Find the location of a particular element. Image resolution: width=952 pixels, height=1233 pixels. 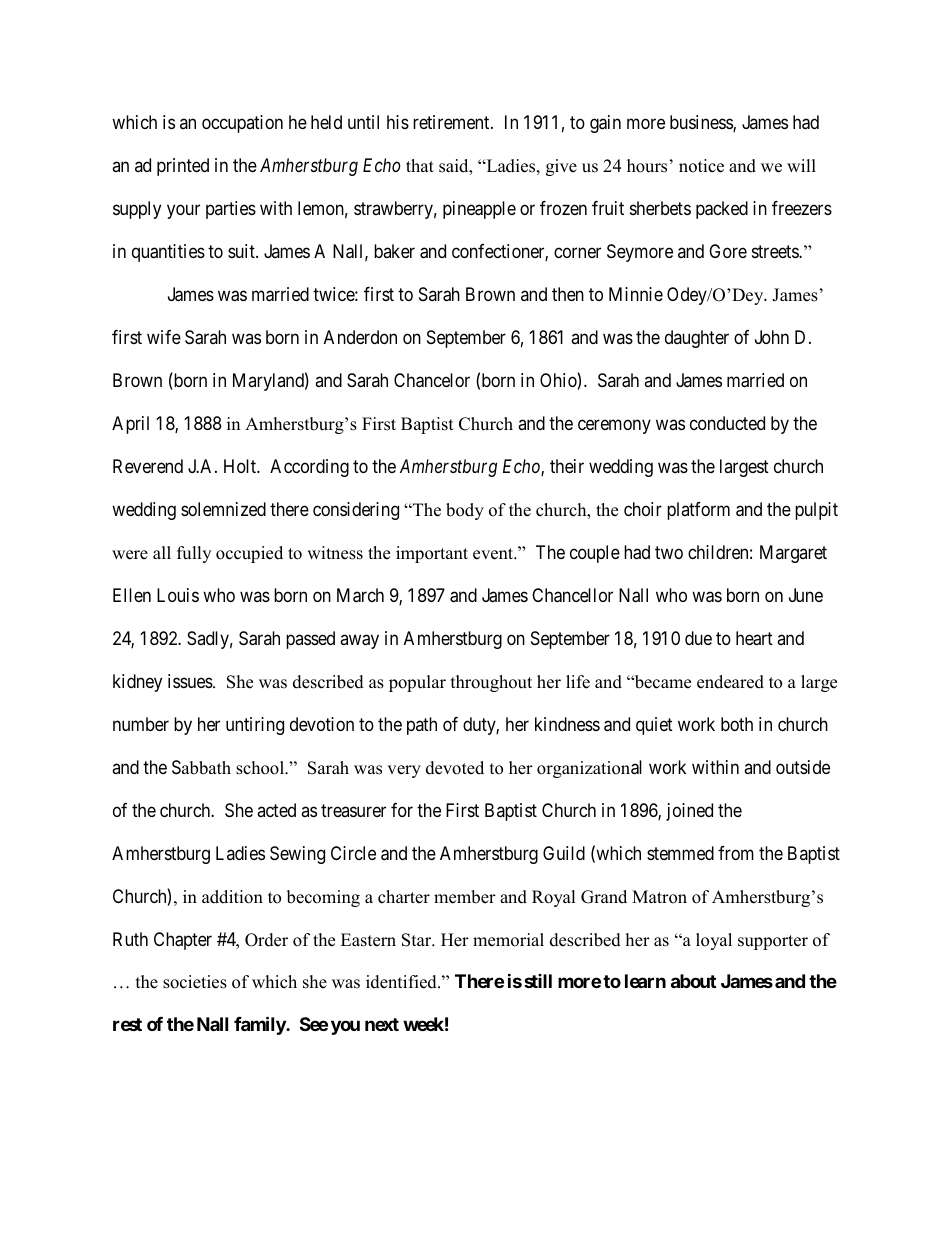

retirement is located at coordinates (452, 122).
